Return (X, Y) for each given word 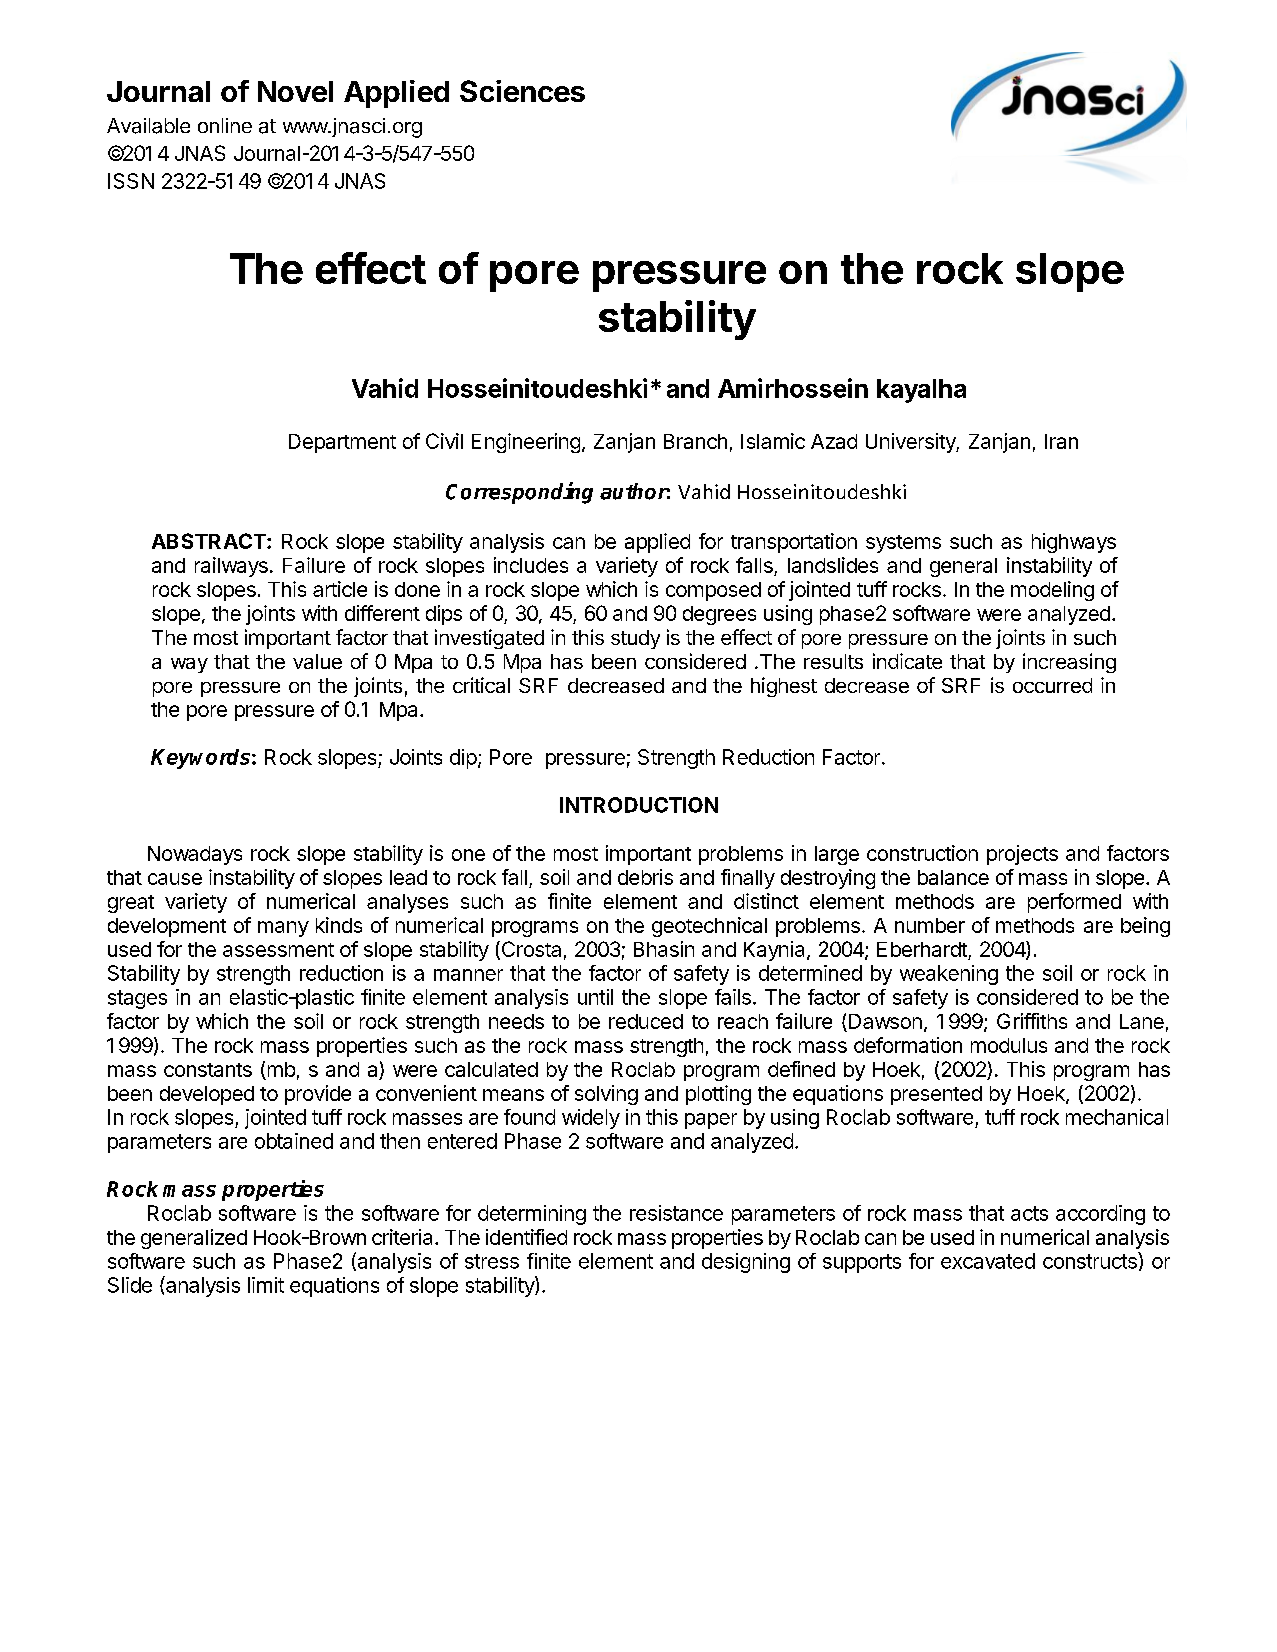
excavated (988, 1261)
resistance (676, 1213)
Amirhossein (793, 388)
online (225, 125)
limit (266, 1285)
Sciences (522, 91)
